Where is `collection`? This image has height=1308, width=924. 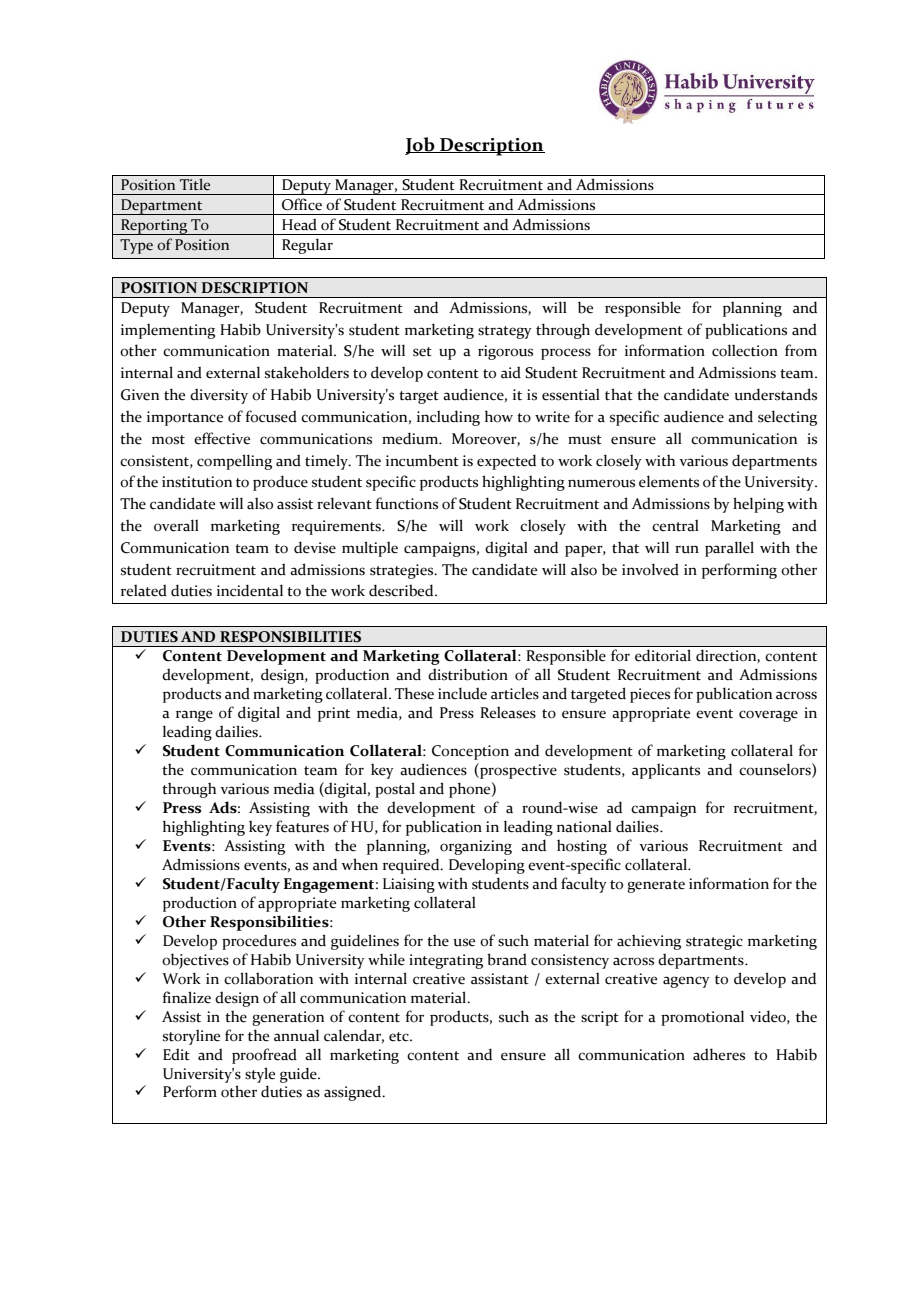
collection is located at coordinates (745, 350).
